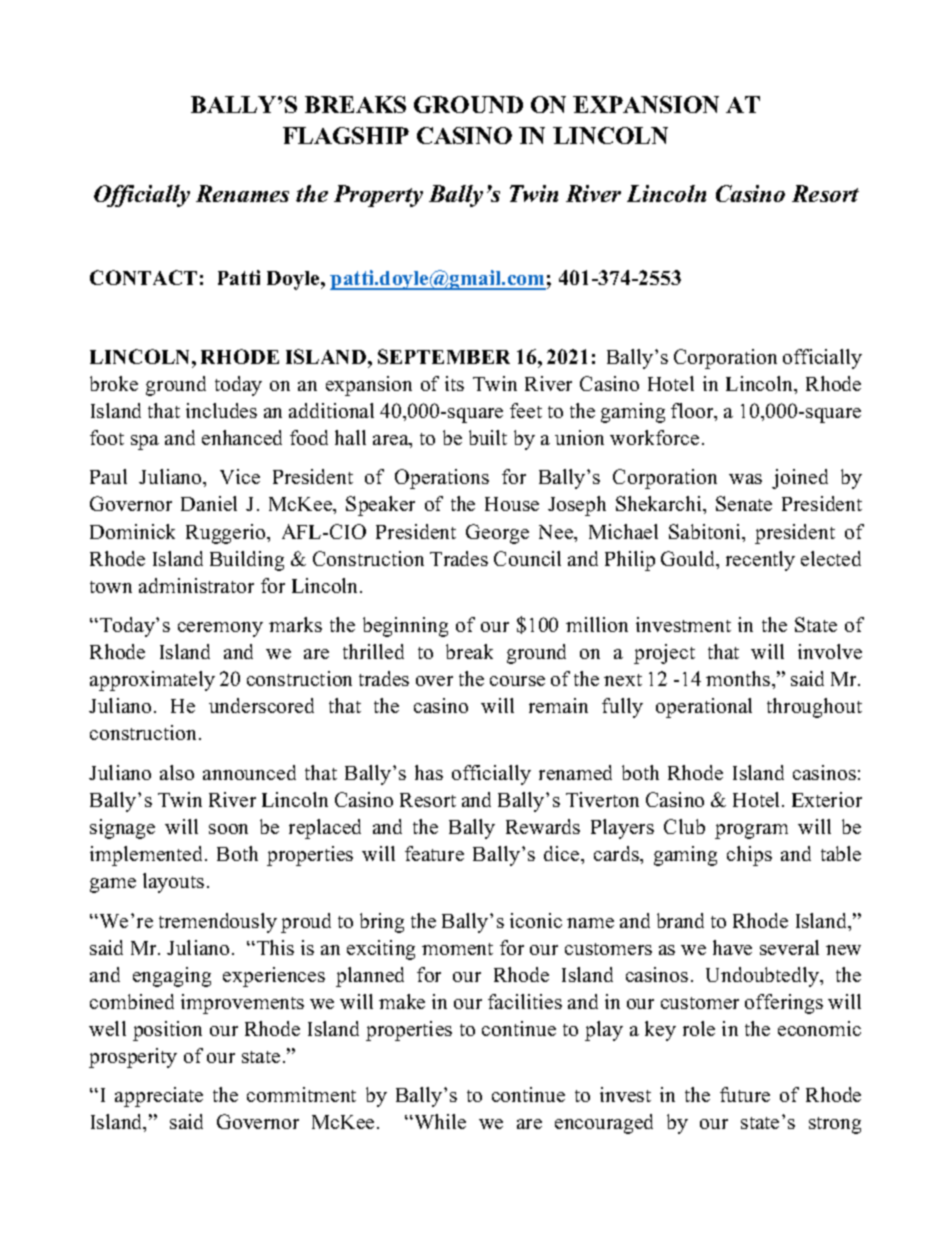 The image size is (952, 1233). Describe the element at coordinates (517, 681) in the screenshot. I see `course` at that location.
